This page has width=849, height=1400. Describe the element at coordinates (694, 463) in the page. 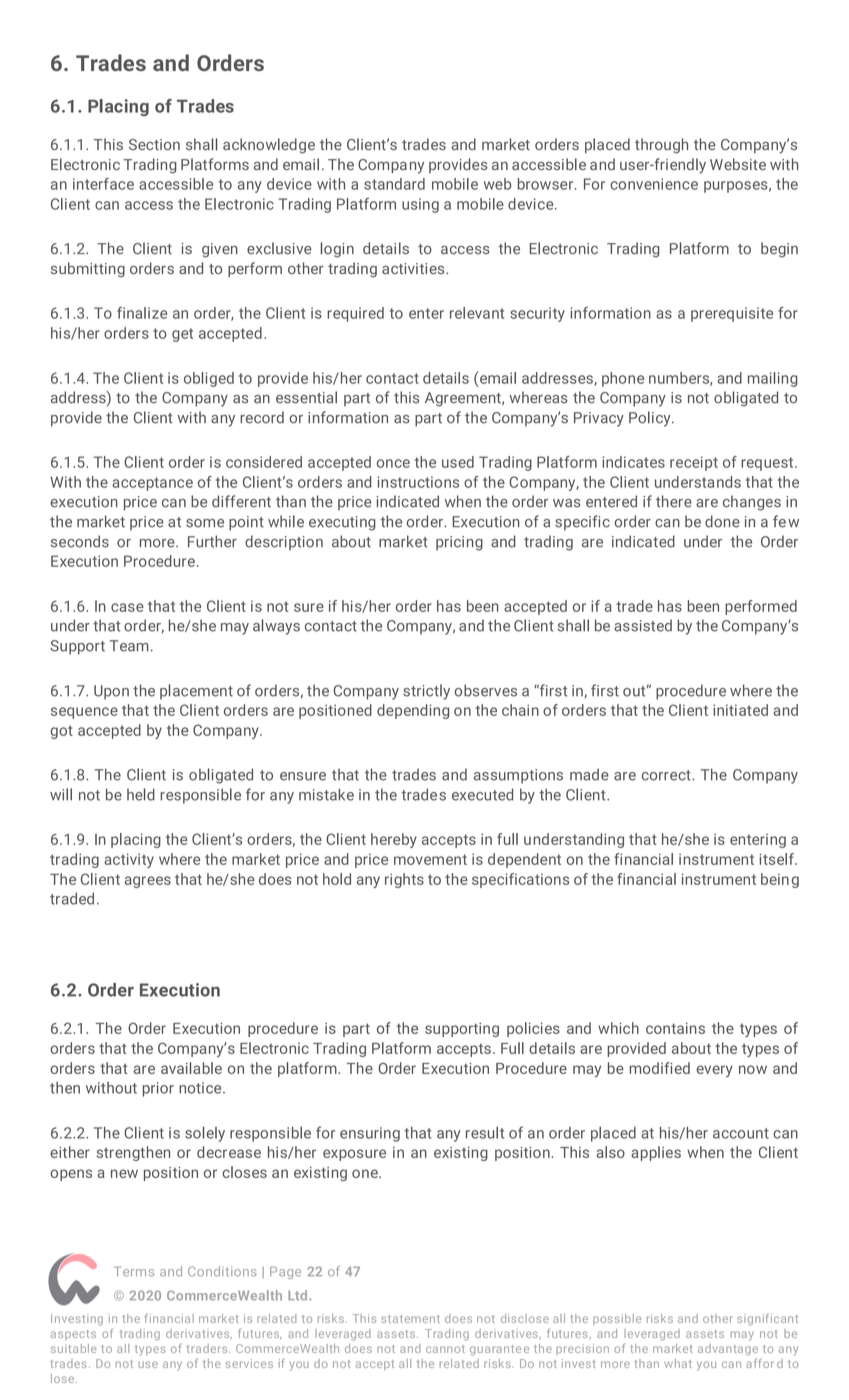

I see `receipt` at that location.
